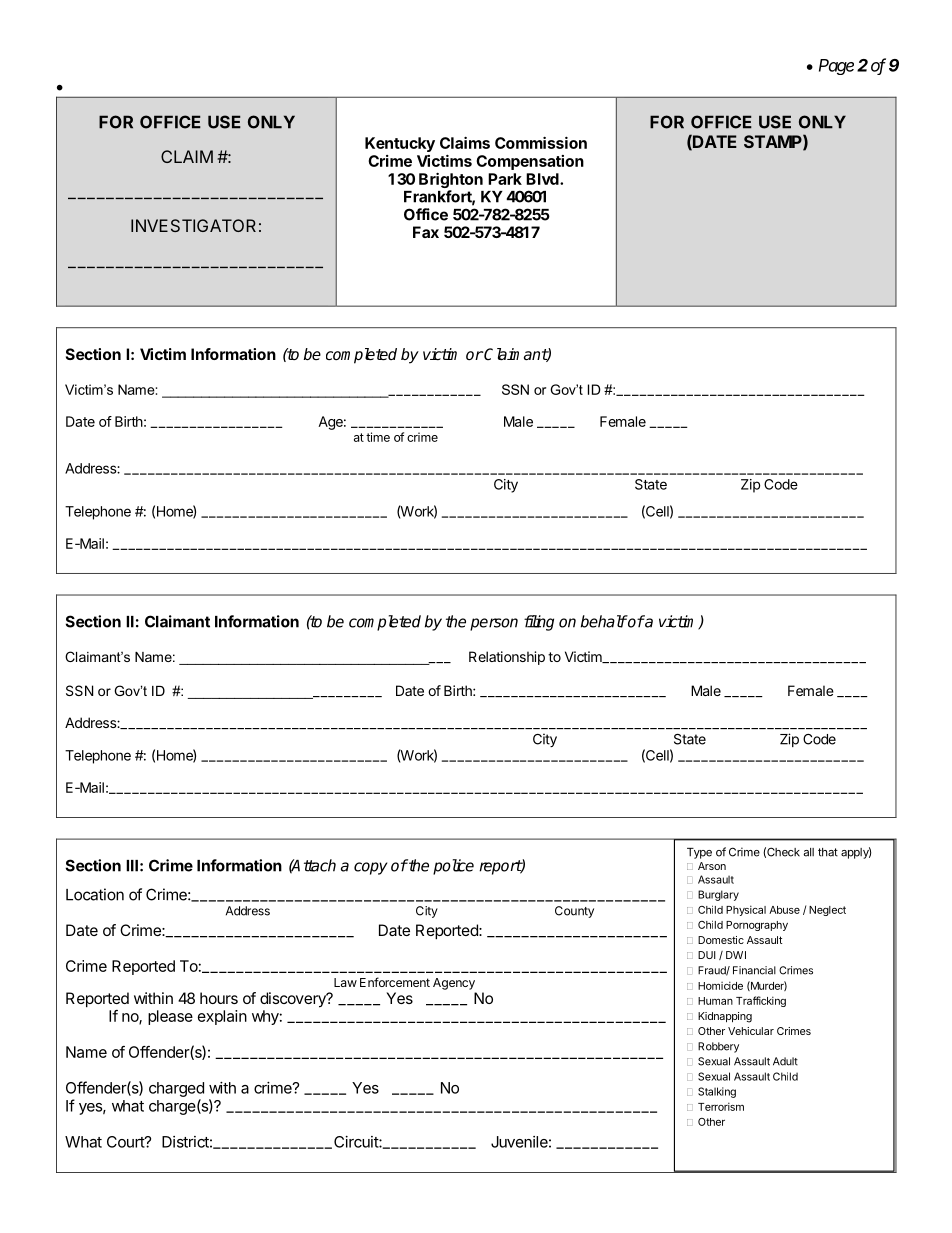 Image resolution: width=952 pixels, height=1233 pixels. What do you see at coordinates (126, 1142) in the screenshot?
I see `Court` at bounding box center [126, 1142].
